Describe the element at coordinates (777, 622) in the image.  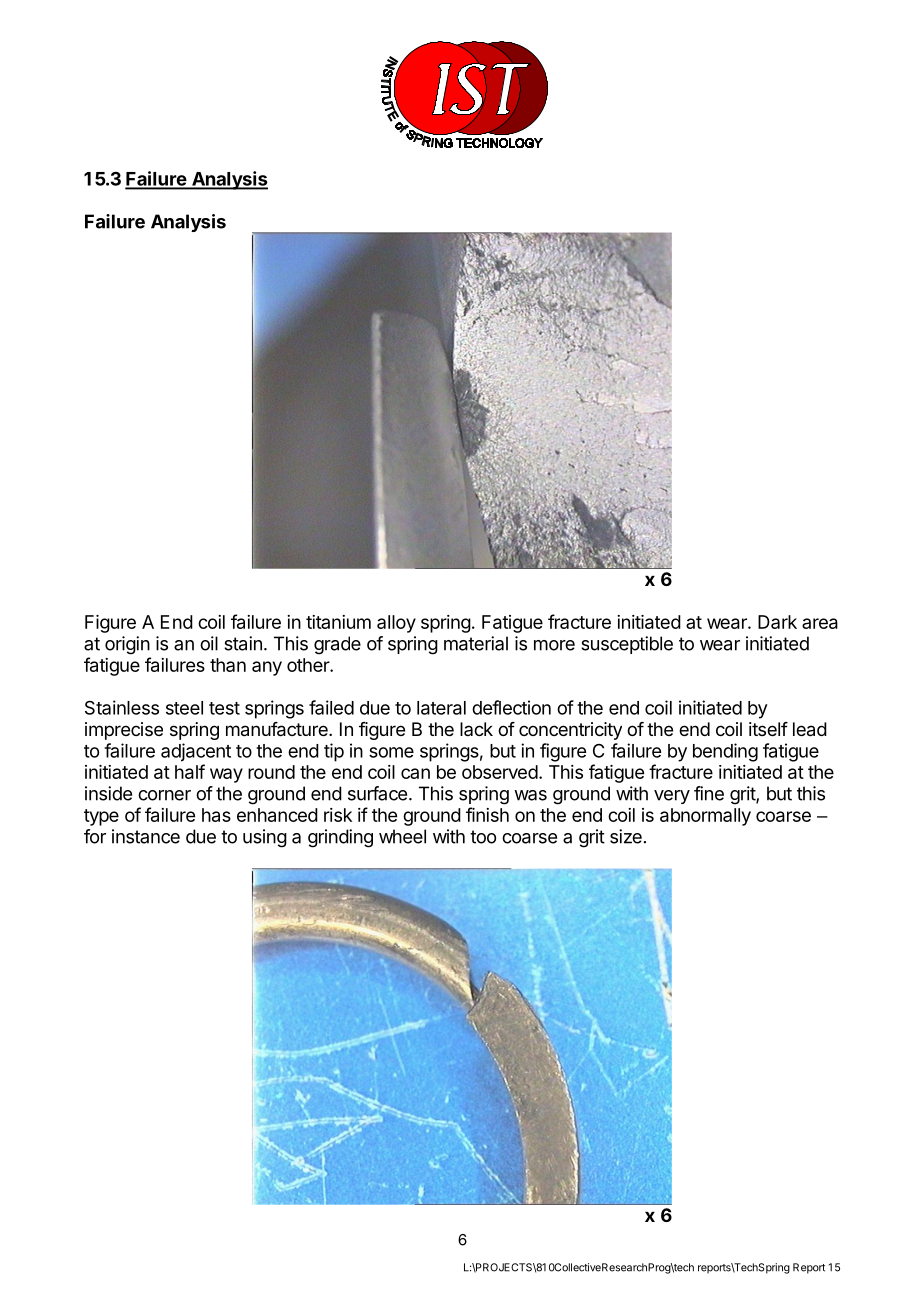
I see `Dark` at that location.
